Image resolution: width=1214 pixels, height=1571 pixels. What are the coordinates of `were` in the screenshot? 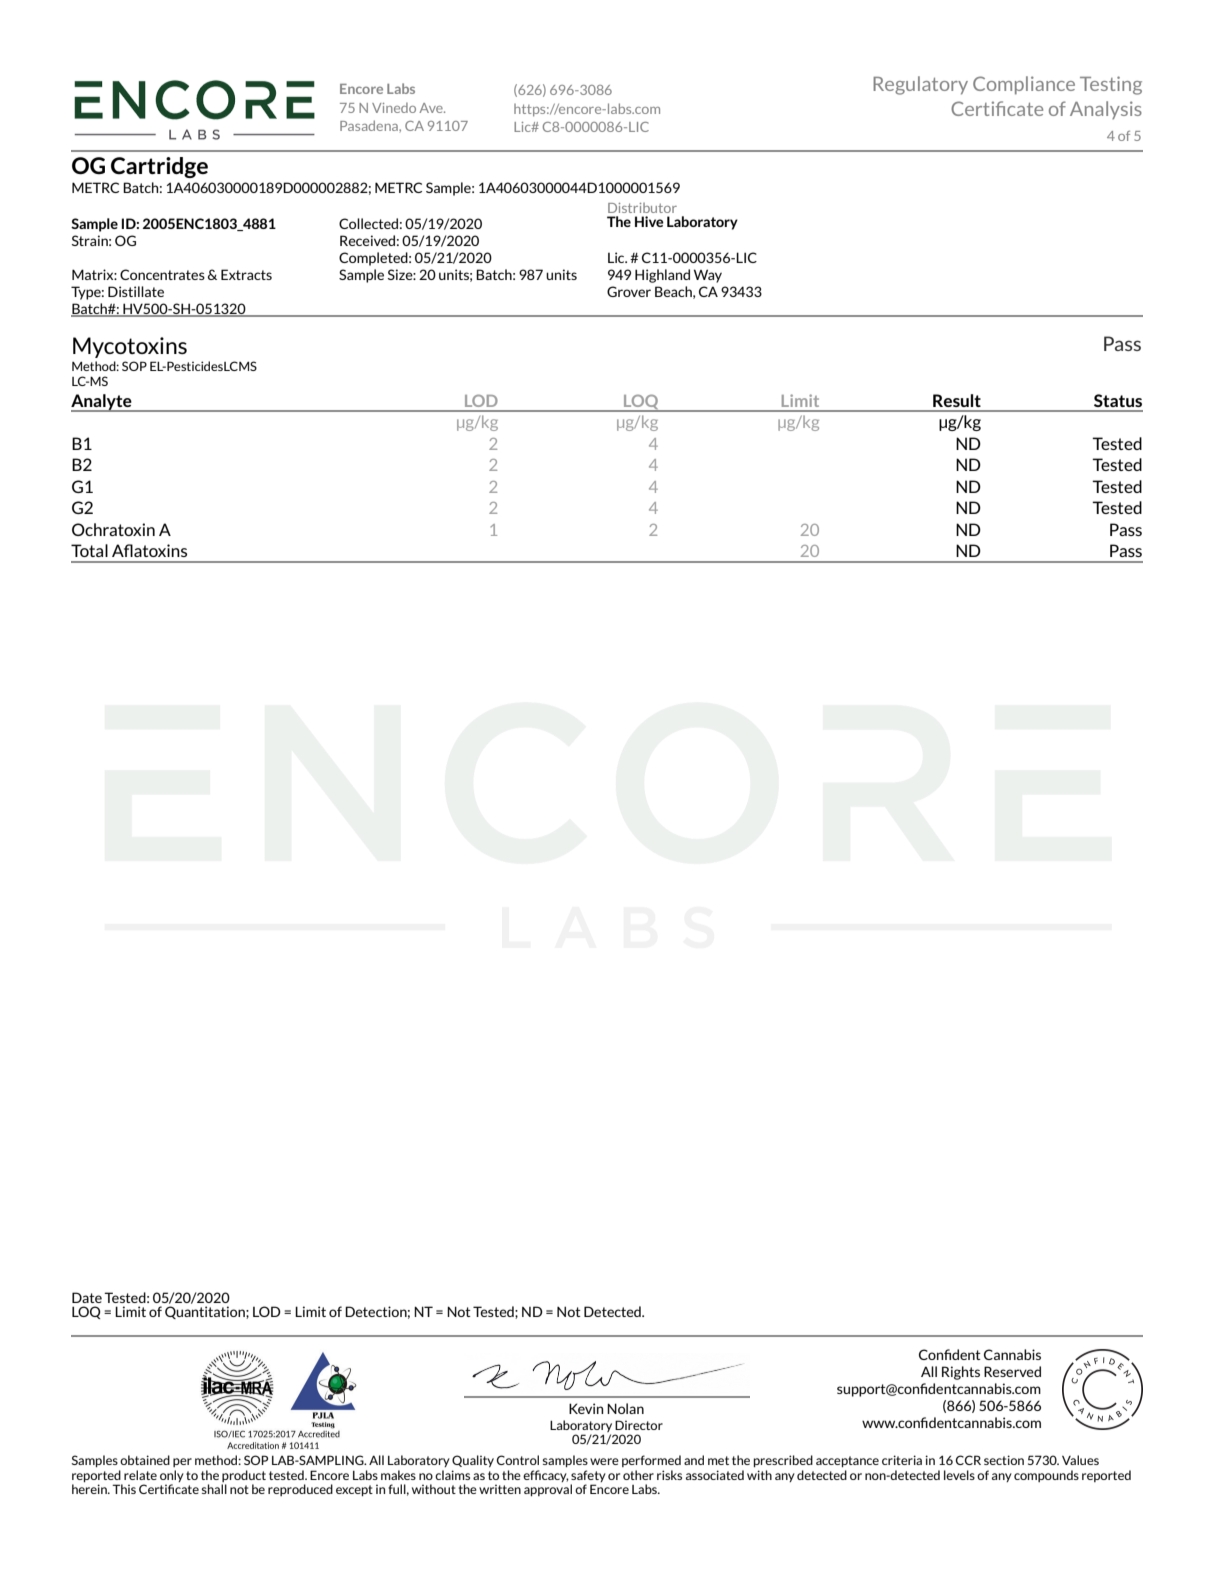 It's located at (604, 1461).
